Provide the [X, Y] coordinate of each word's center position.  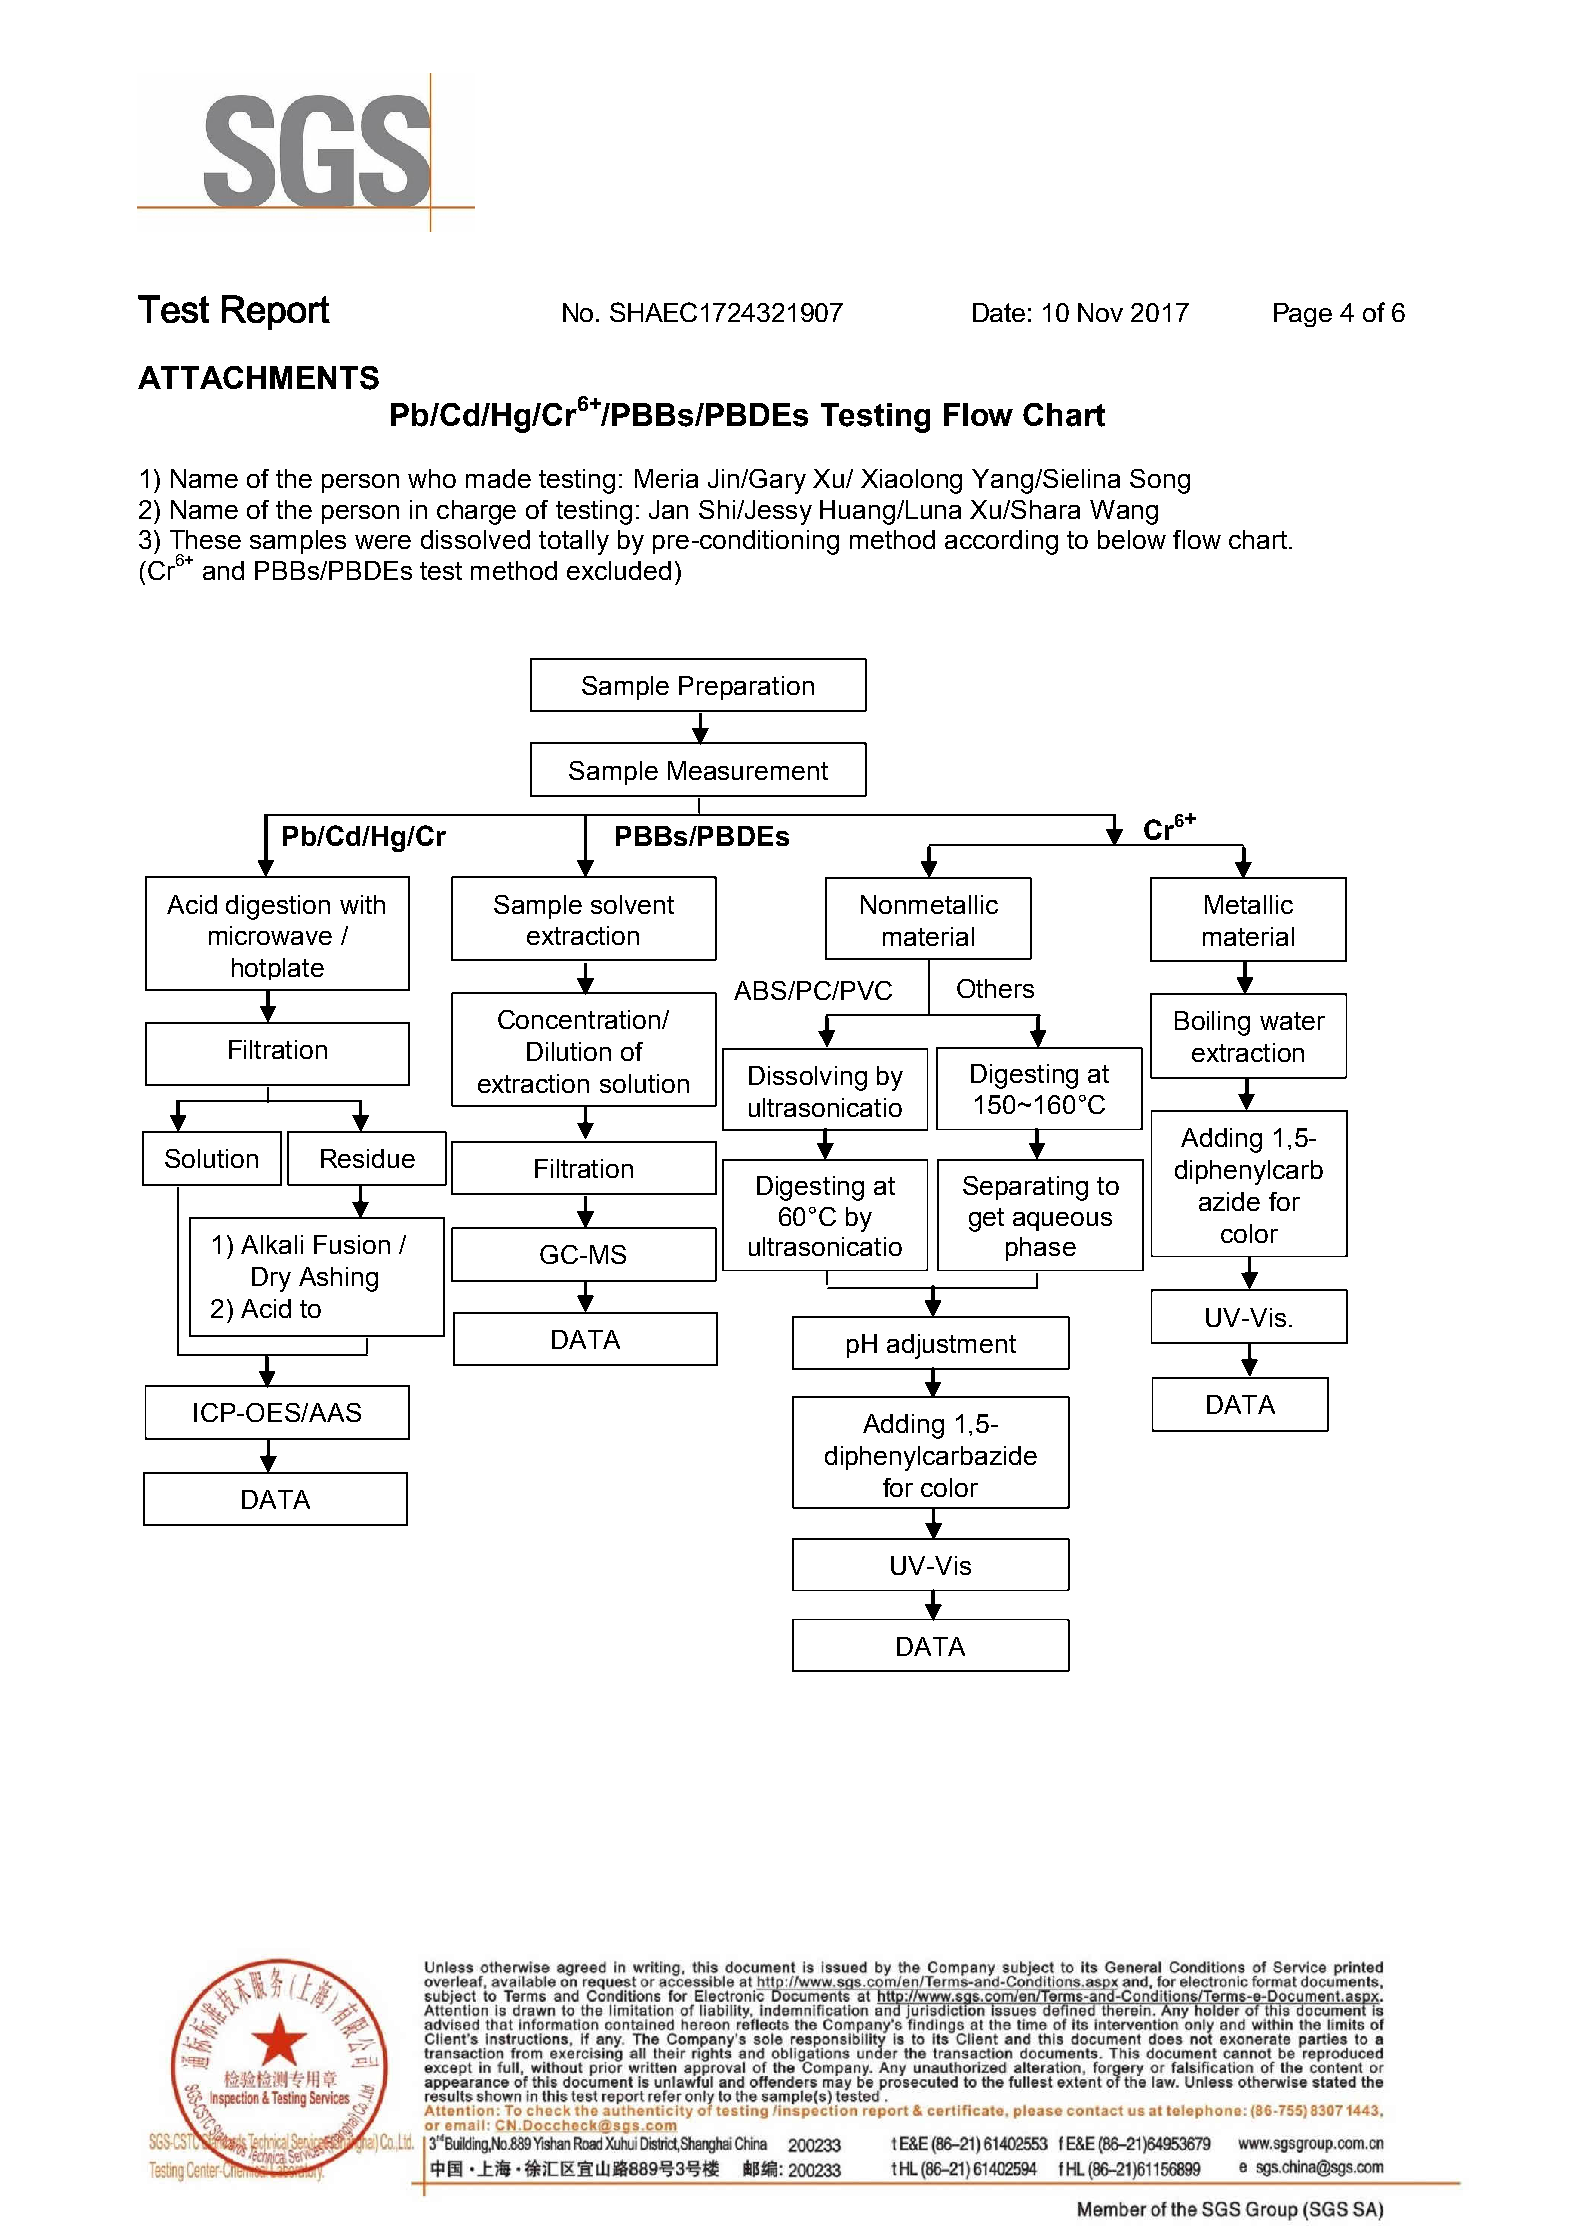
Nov [1100, 312]
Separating [1025, 1188]
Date [999, 312]
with [362, 904]
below [1132, 539]
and [223, 570]
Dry [271, 1279]
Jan [668, 509]
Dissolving [808, 1078]
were [383, 542]
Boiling [1212, 1023]
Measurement [748, 770]
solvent [632, 904]
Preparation [746, 688]
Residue [368, 1158]
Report [276, 312]
